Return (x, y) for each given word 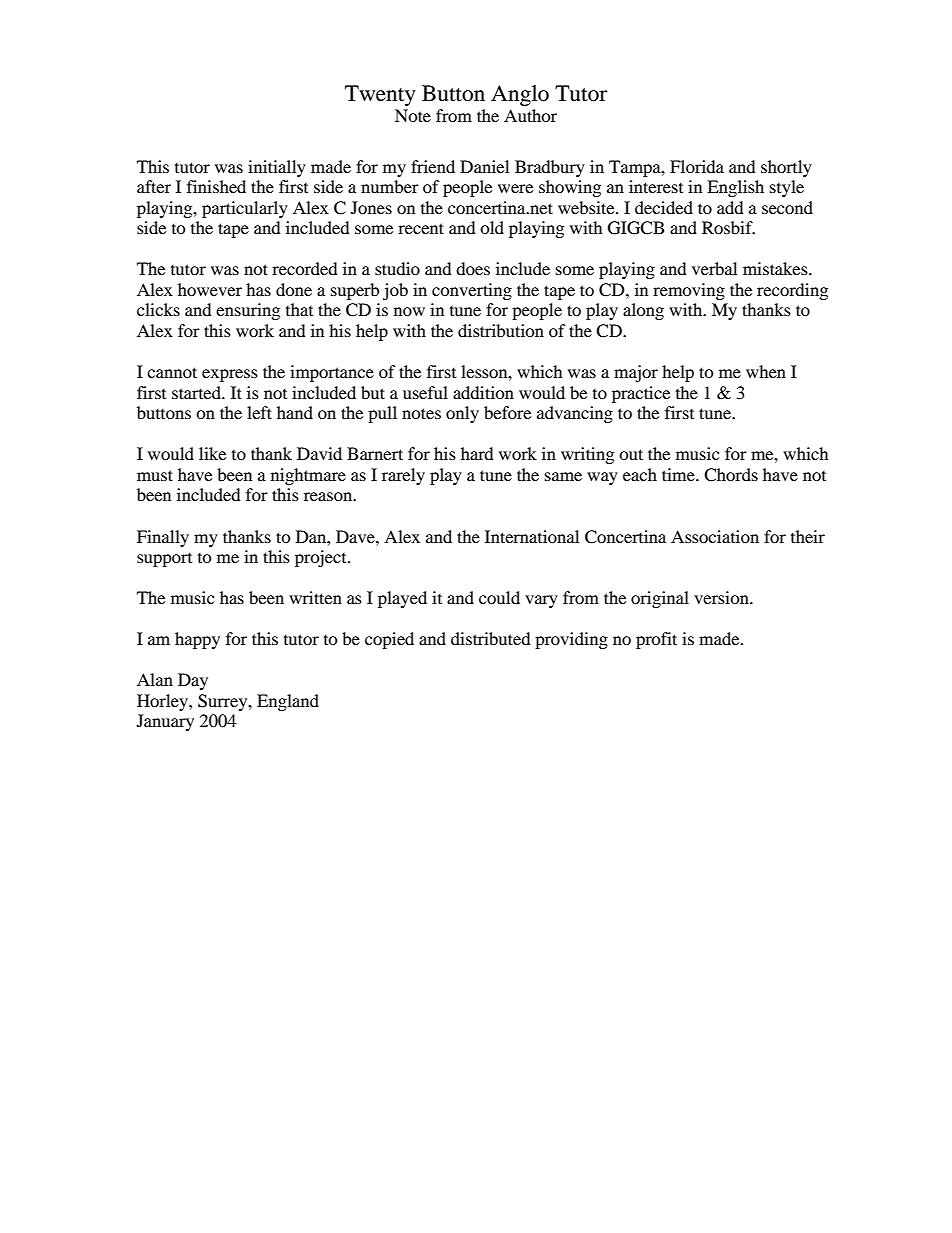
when (766, 371)
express (230, 375)
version (722, 597)
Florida (697, 166)
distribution (501, 330)
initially (277, 168)
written (315, 597)
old (492, 227)
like (212, 453)
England (288, 702)
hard (477, 453)
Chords (731, 475)
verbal (714, 268)
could (499, 597)
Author (530, 115)
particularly (245, 209)
